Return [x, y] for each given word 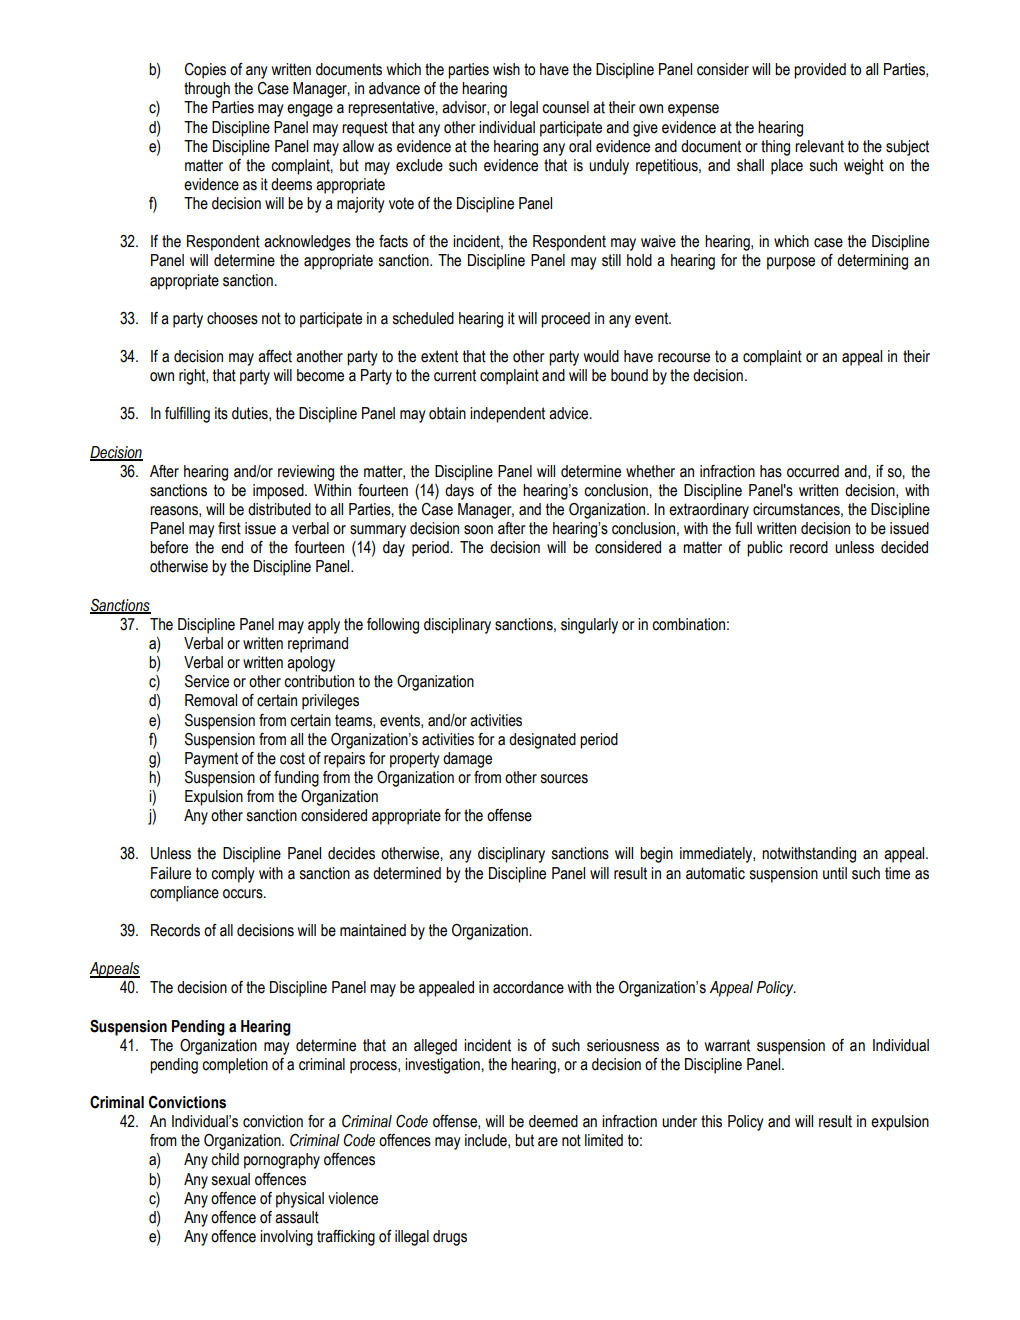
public [765, 549]
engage [310, 110]
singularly [589, 626]
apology [311, 664]
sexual [231, 1179]
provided [820, 71]
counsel [565, 107]
